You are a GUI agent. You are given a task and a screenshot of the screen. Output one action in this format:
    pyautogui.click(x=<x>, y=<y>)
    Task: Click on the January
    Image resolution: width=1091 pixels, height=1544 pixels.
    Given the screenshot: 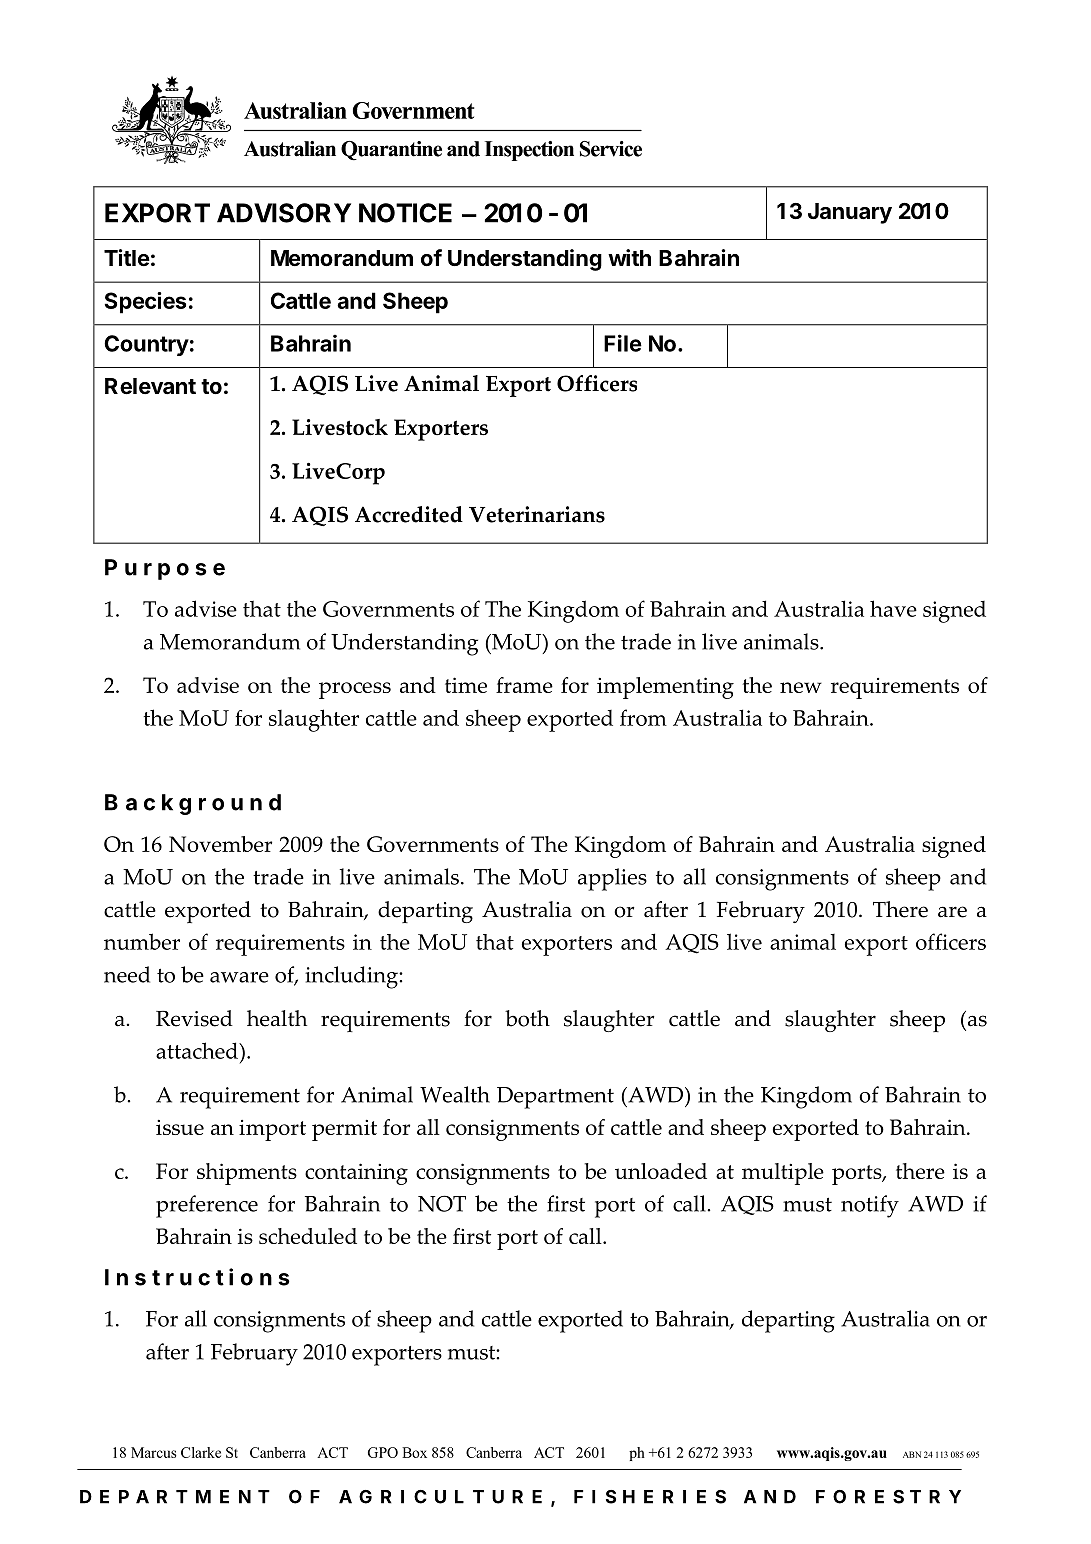 What is the action you would take?
    pyautogui.click(x=850, y=213)
